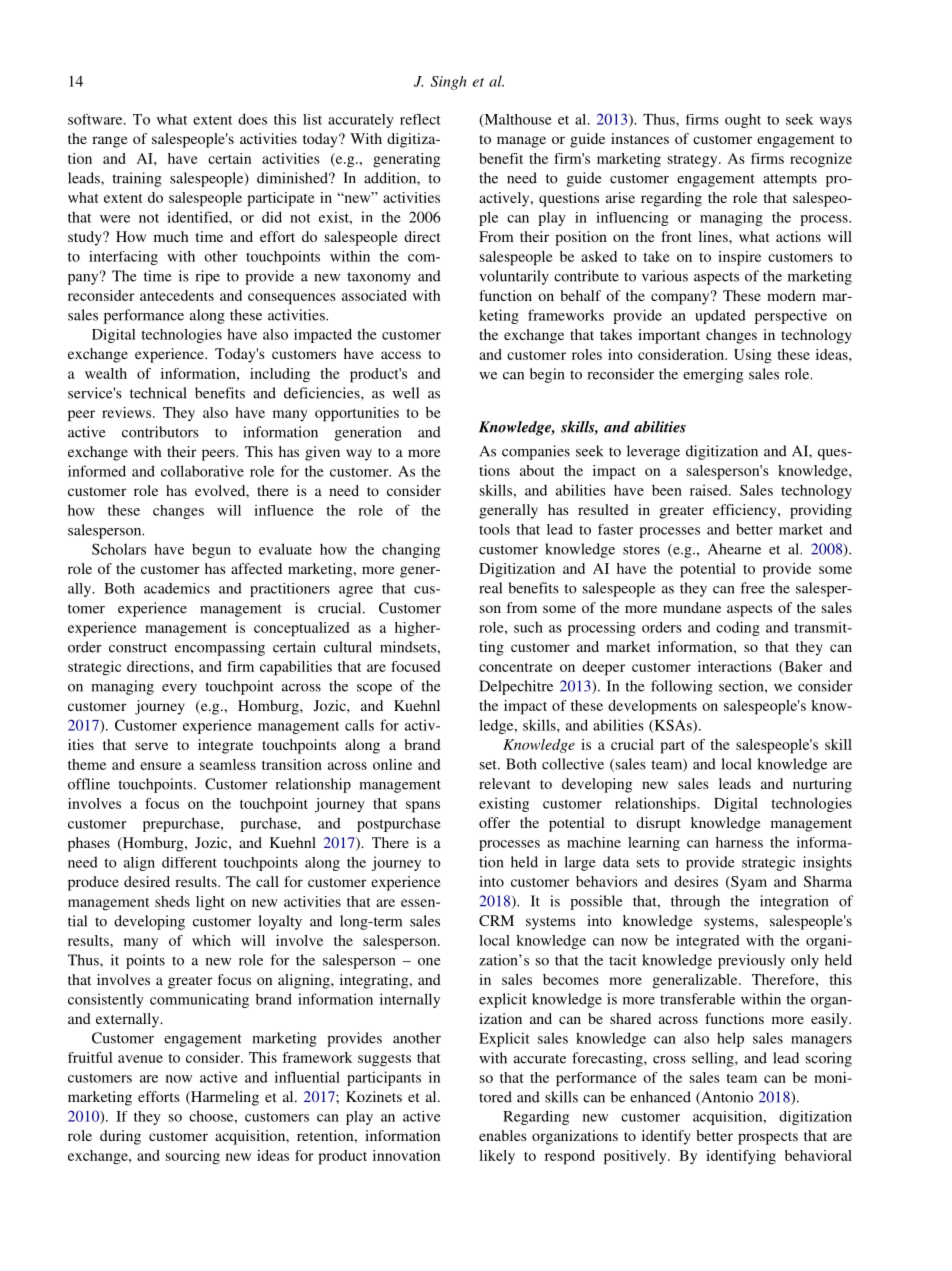 The width and height of the screenshot is (952, 1271). Describe the element at coordinates (420, 119) in the screenshot. I see `reflect` at that location.
